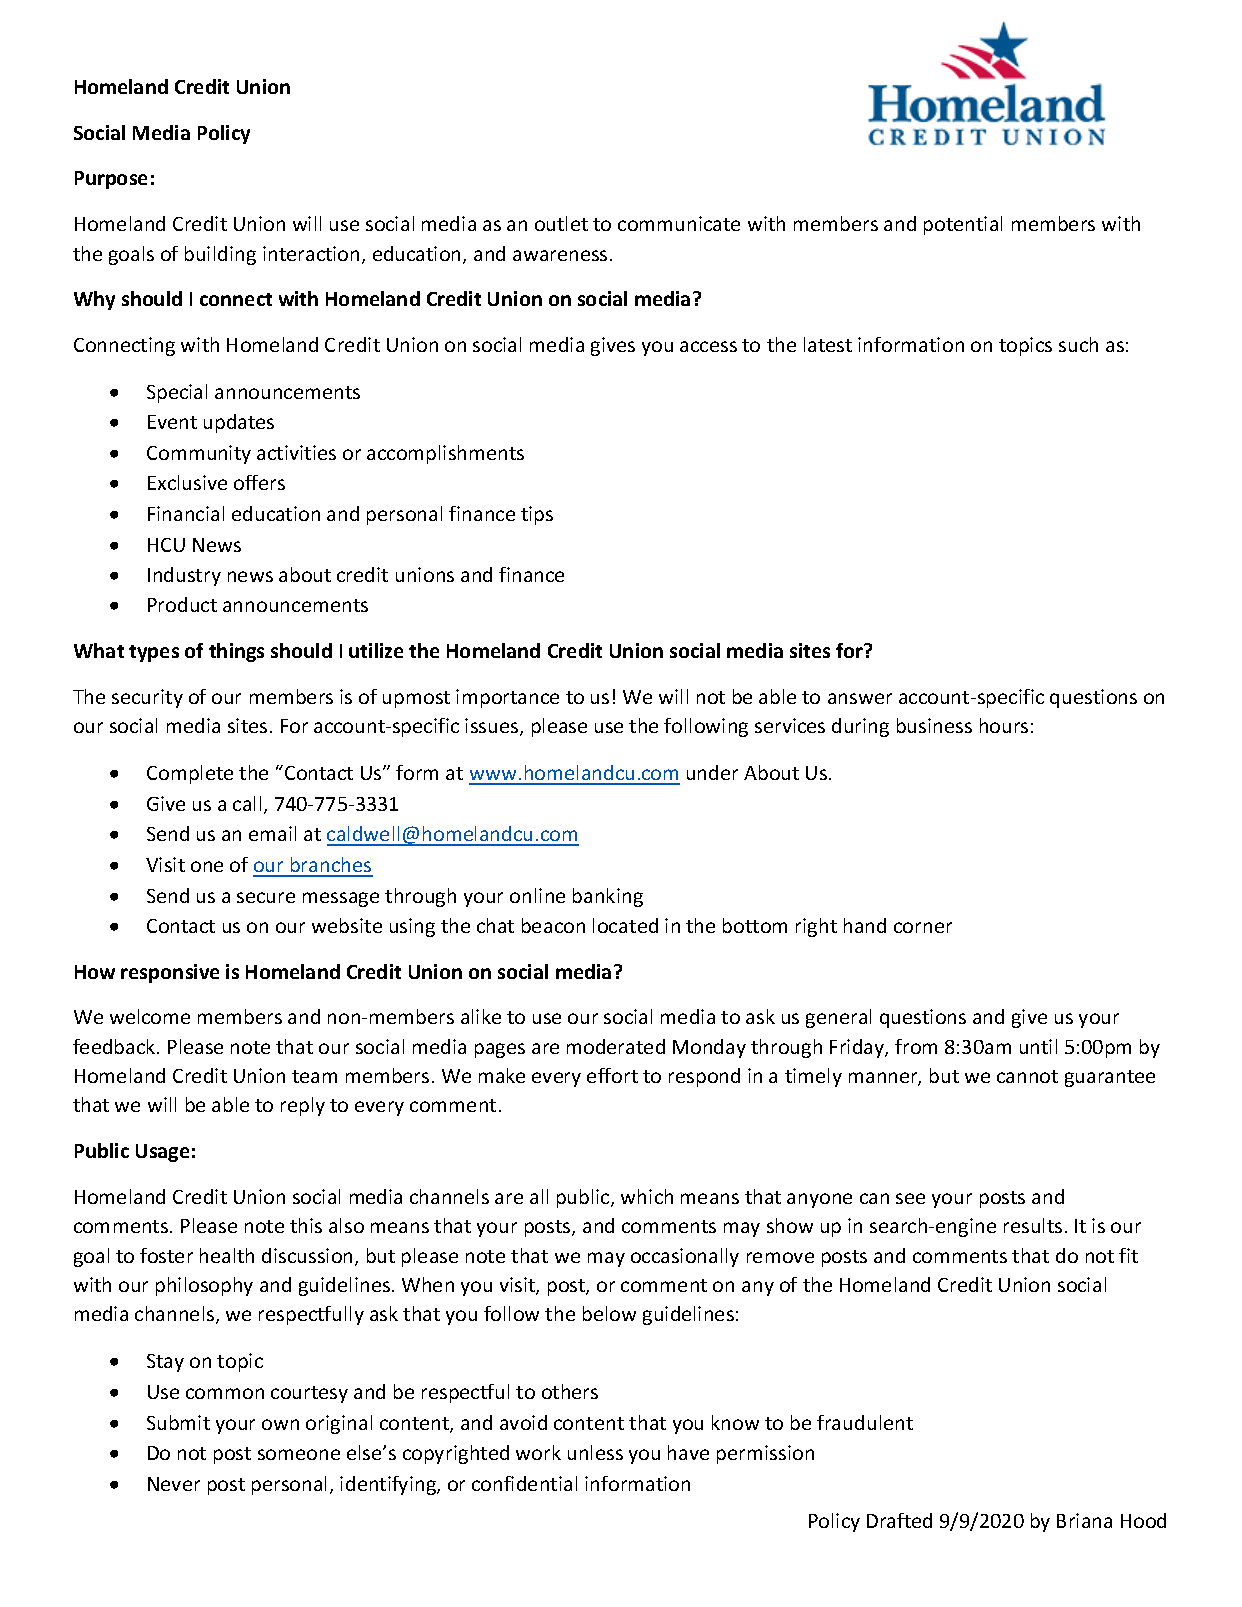 This page has height=1607, width=1242. Describe the element at coordinates (199, 454) in the page. I see `Community` at that location.
